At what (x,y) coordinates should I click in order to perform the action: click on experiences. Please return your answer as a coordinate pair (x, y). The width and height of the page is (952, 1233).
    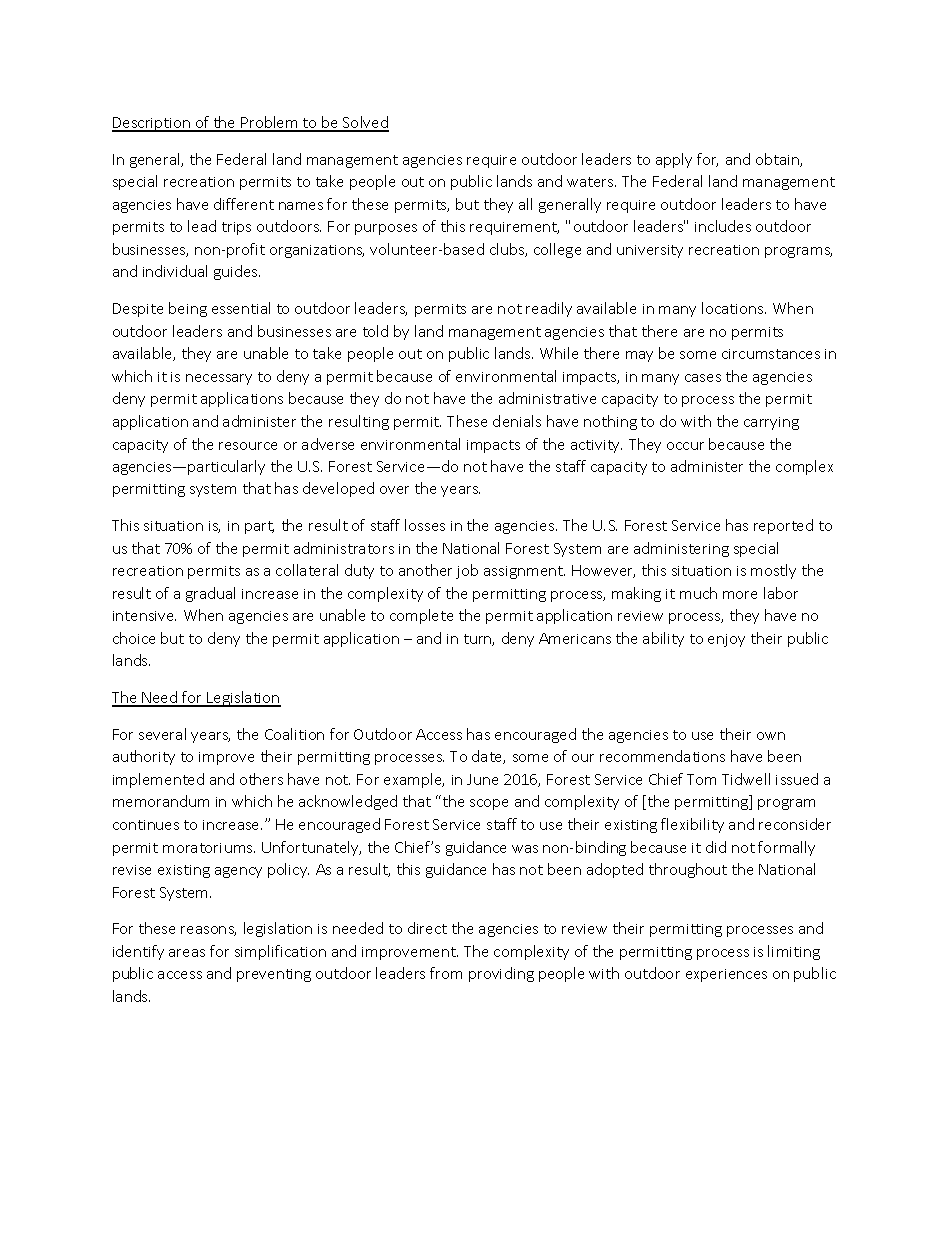
    Looking at the image, I should click on (726, 975).
